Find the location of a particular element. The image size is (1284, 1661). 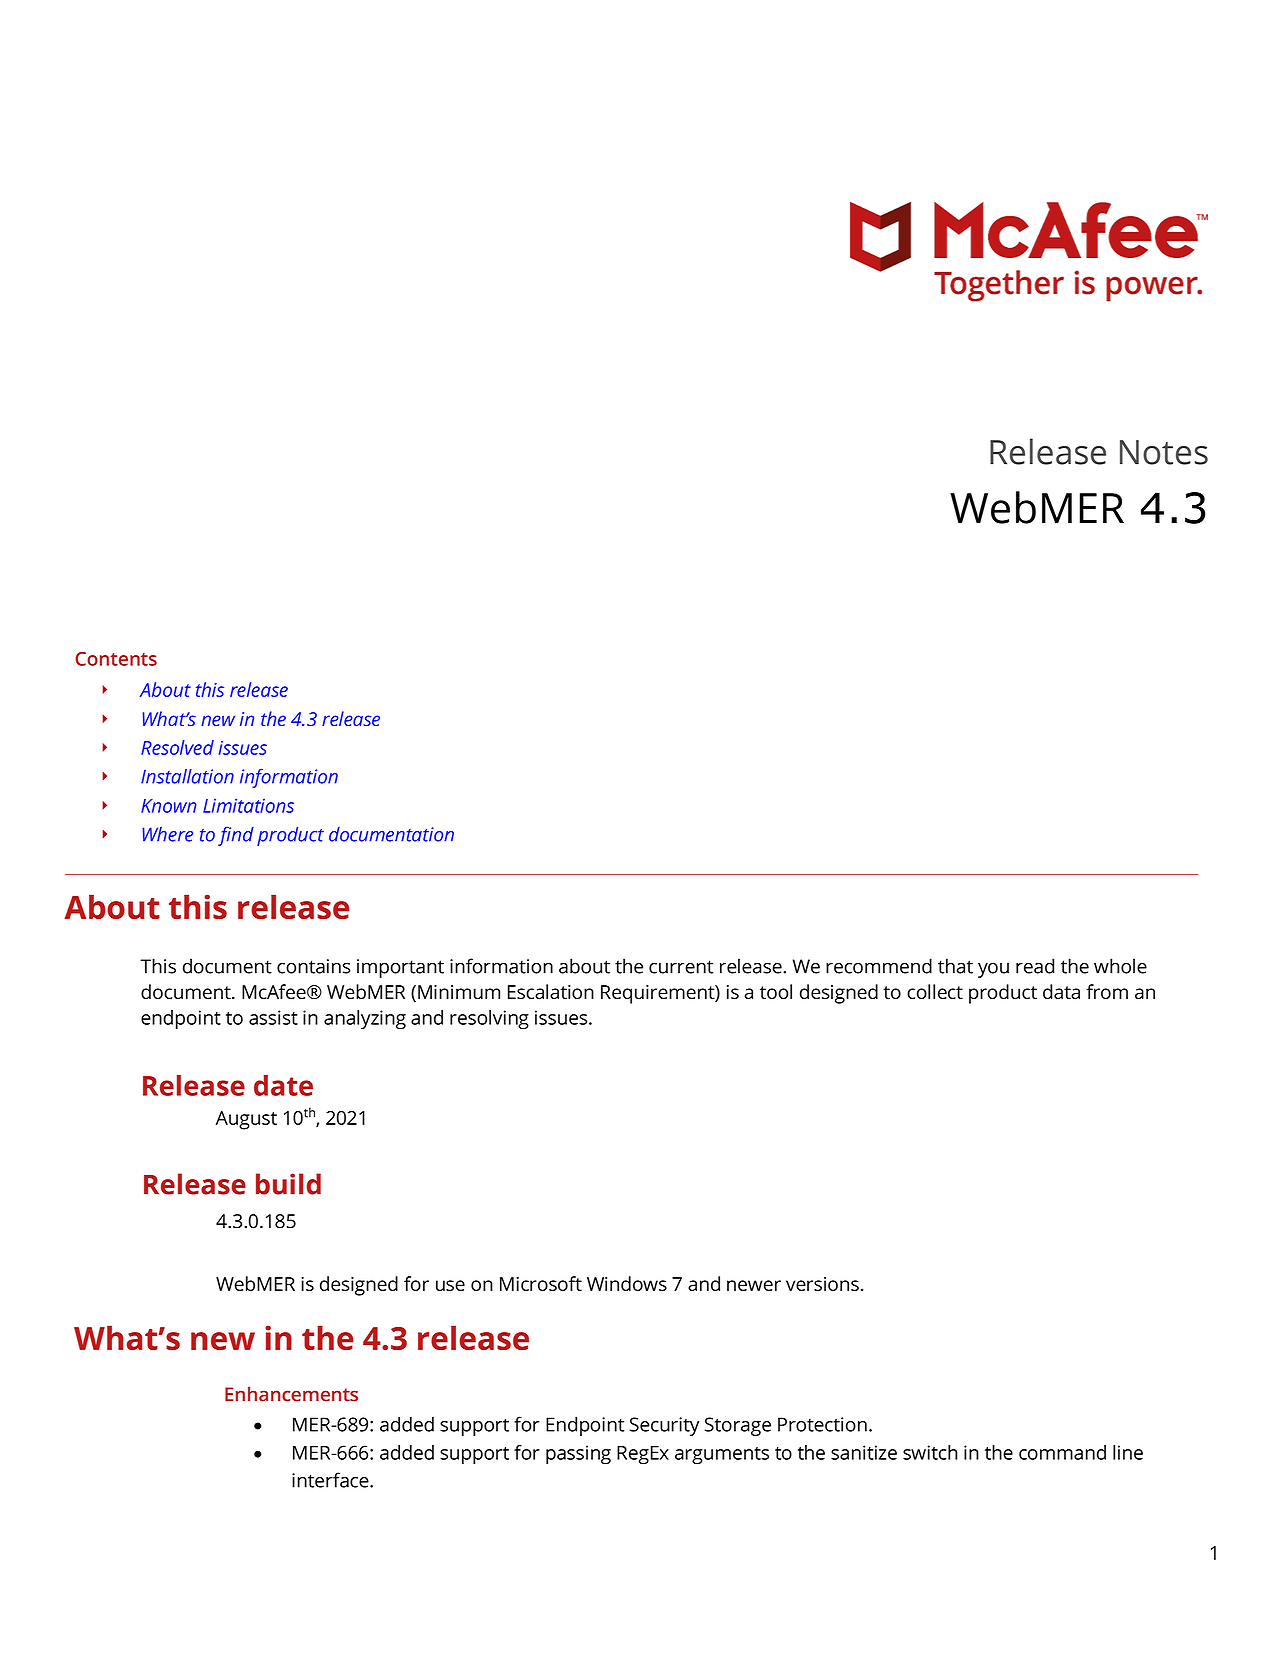

versions is located at coordinates (822, 1284).
